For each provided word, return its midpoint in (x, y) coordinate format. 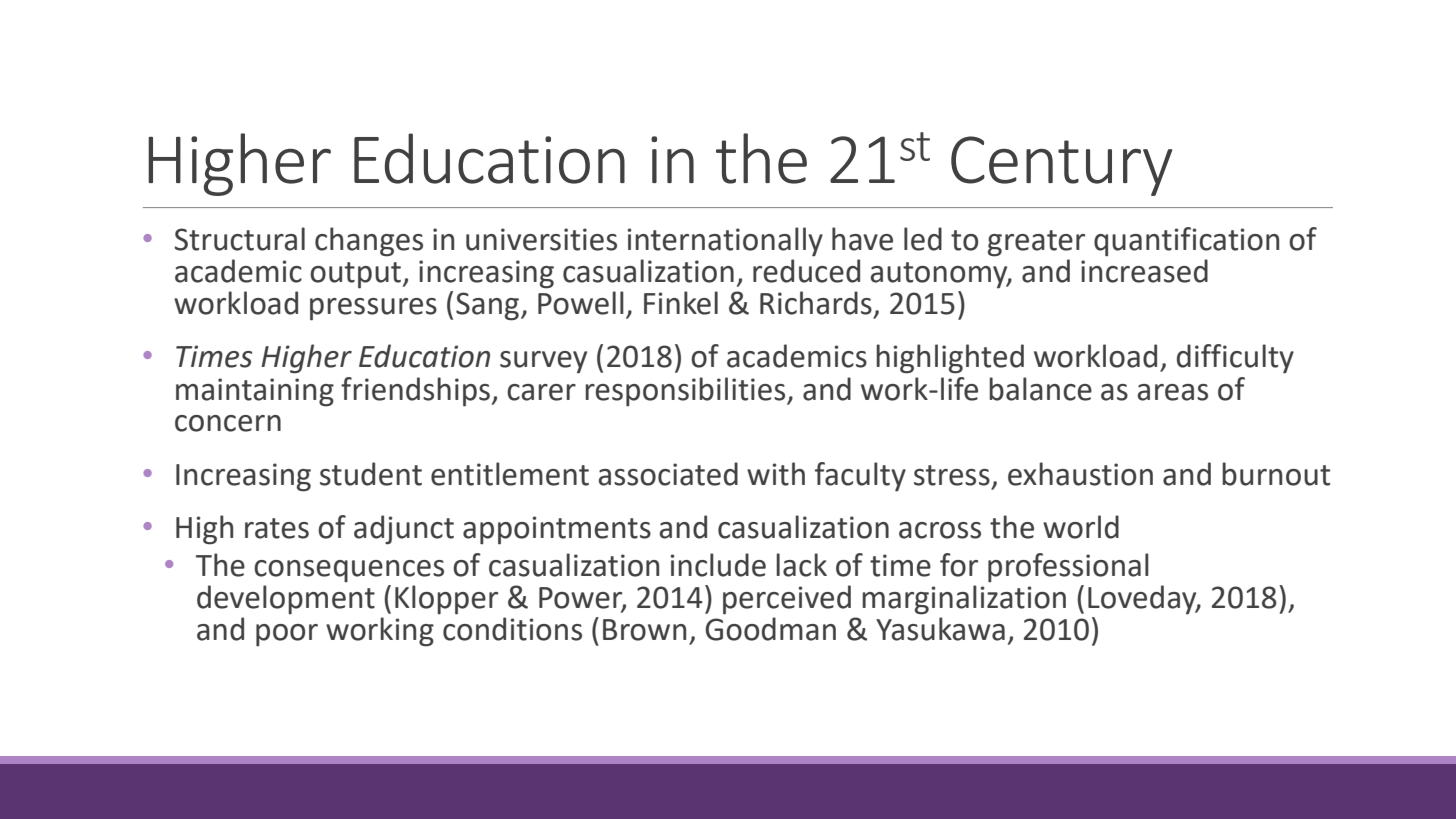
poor (287, 635)
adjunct (404, 530)
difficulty (1235, 359)
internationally (725, 242)
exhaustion (1080, 474)
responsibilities (686, 392)
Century (1061, 166)
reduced (806, 271)
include (718, 565)
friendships (415, 392)
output (355, 275)
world (1081, 527)
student (371, 474)
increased (1144, 271)
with (776, 474)
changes (369, 242)
